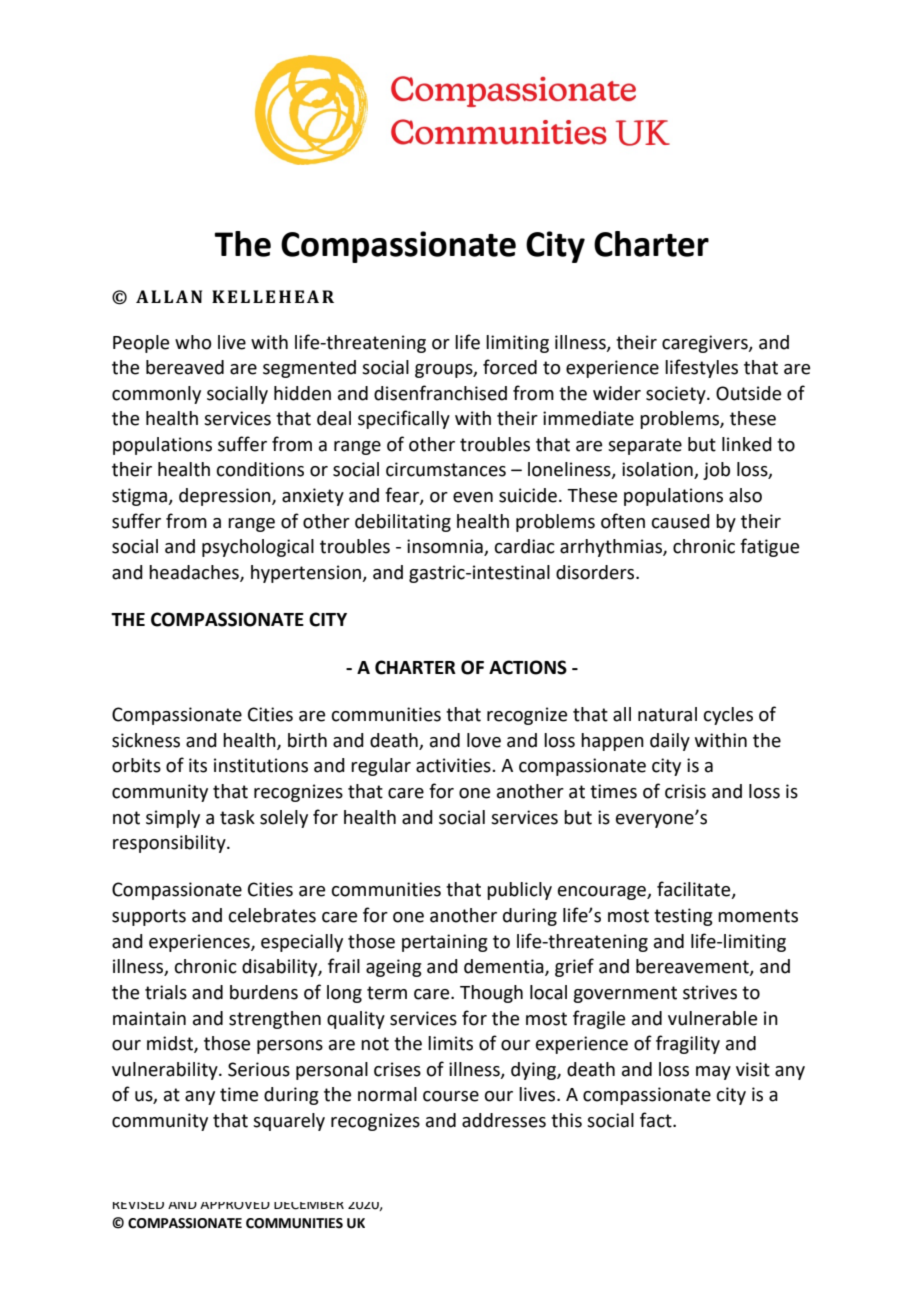 This document has width=924, height=1308. Describe the element at coordinates (235, 1206) in the document. I see `APPROVED` at that location.
